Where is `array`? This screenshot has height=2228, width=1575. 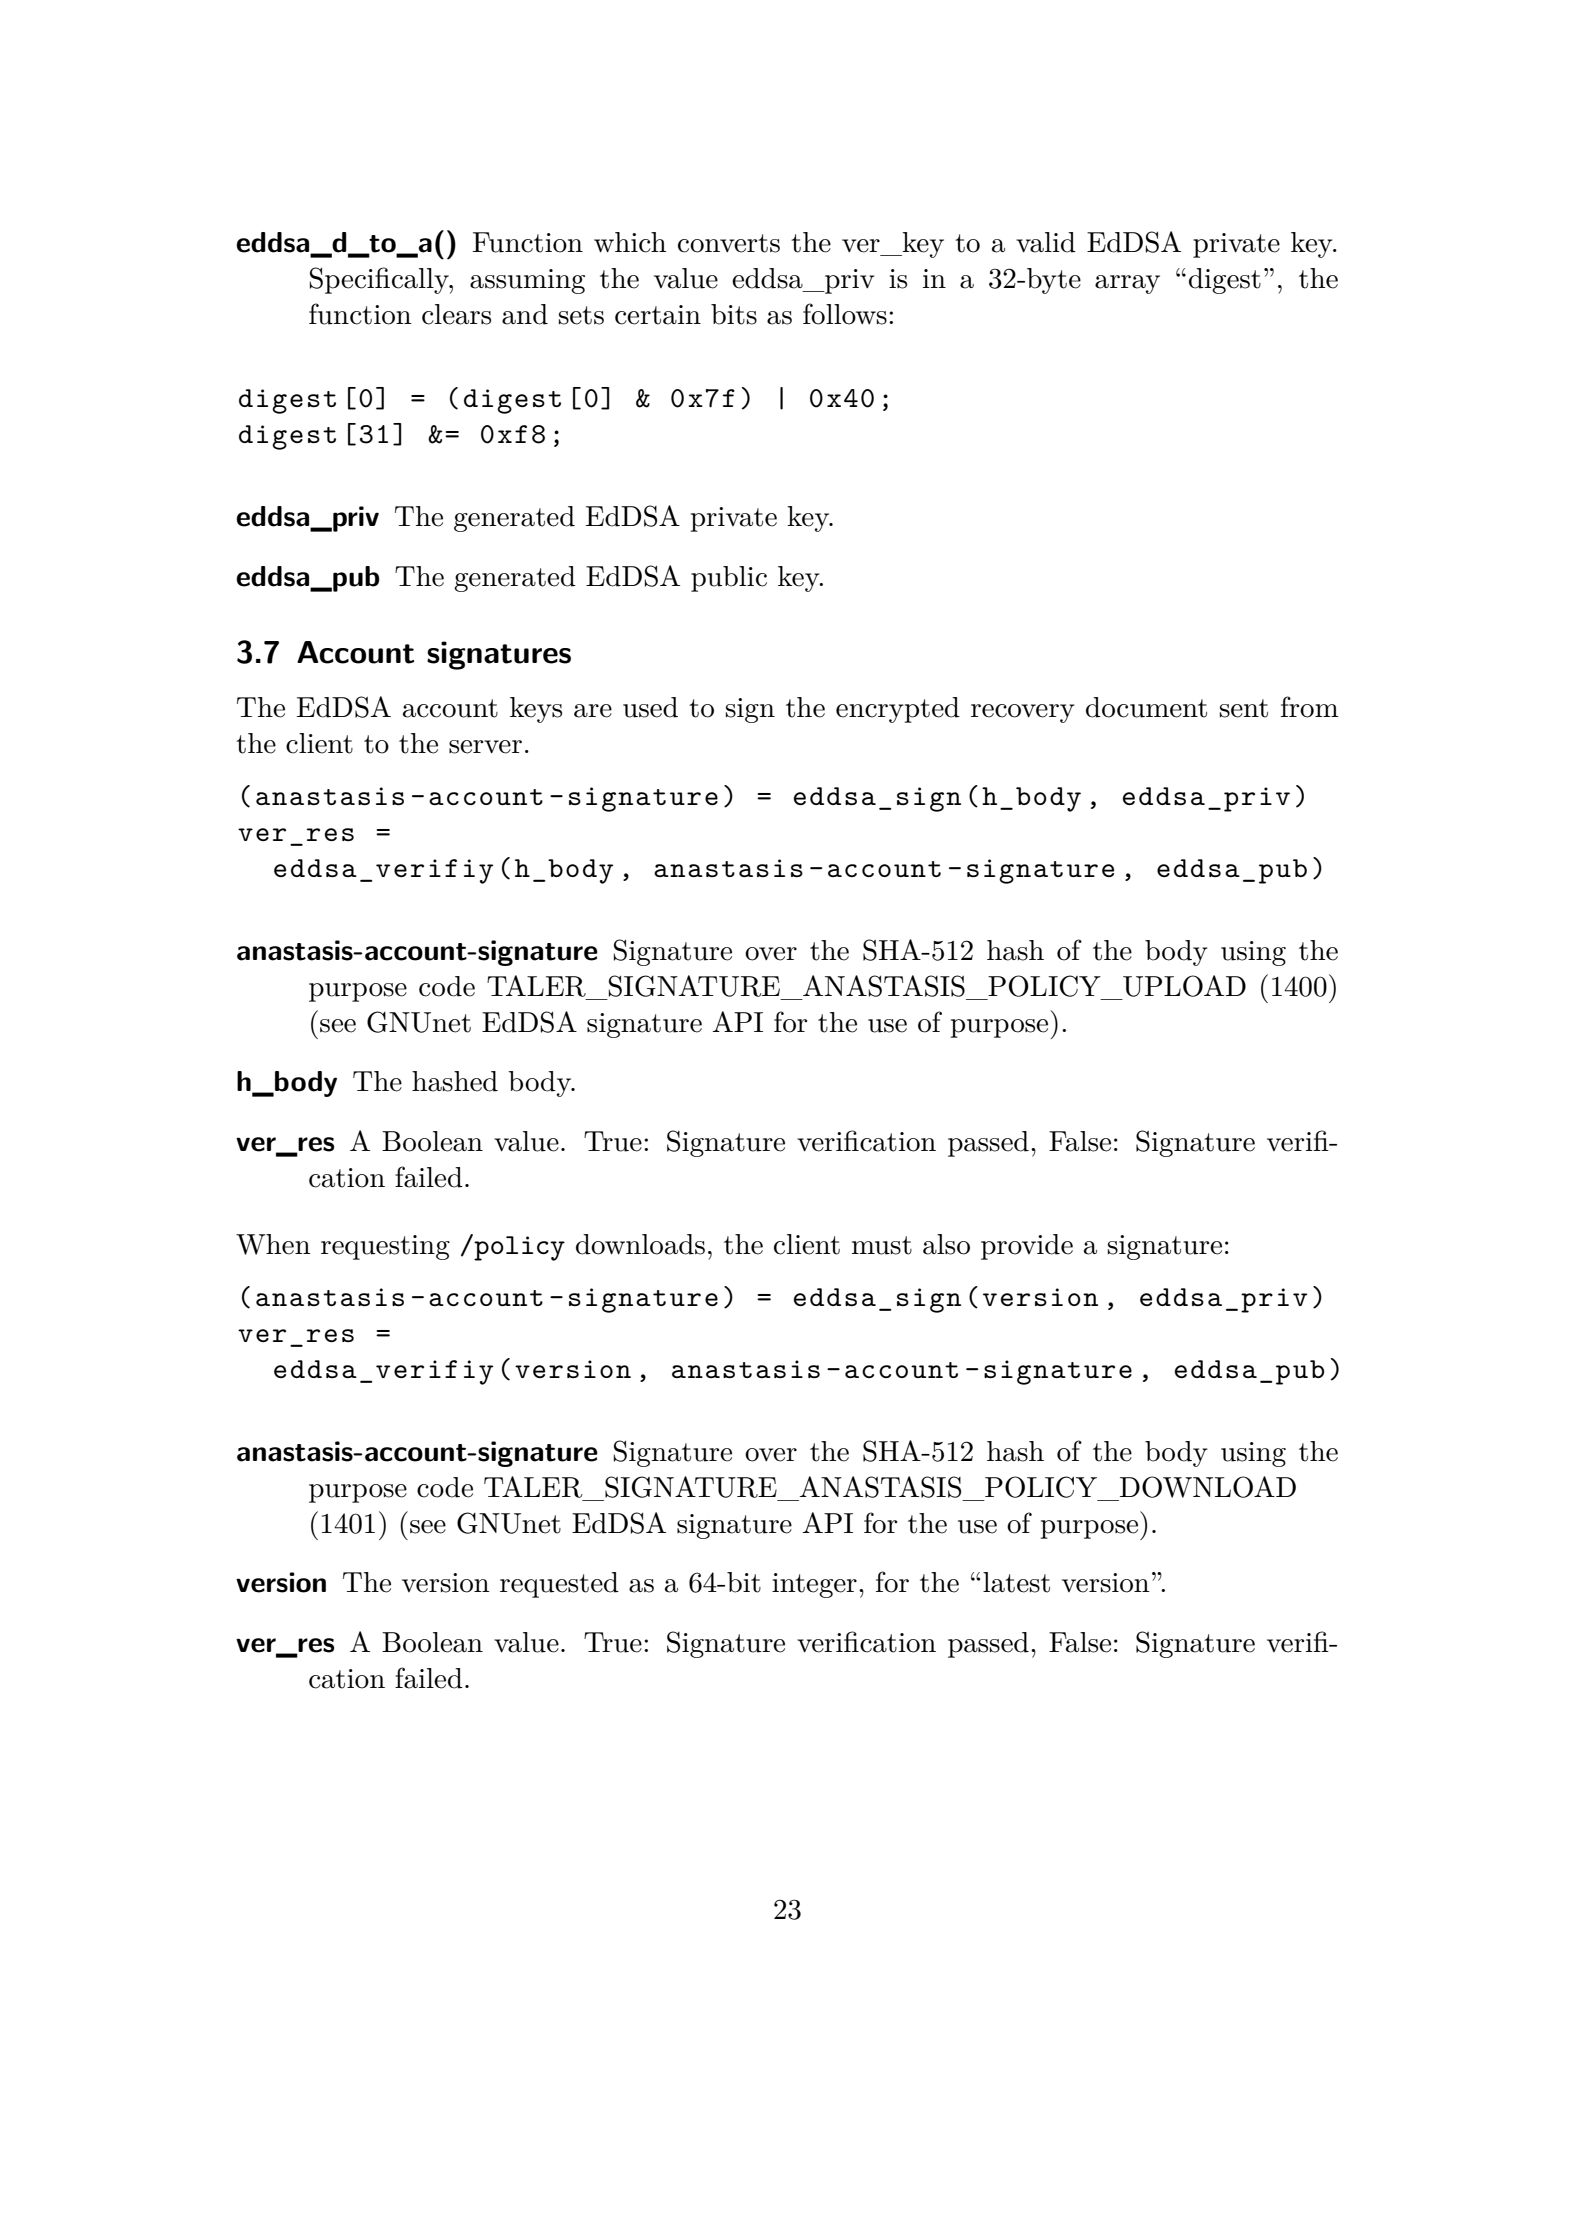 array is located at coordinates (1127, 284).
